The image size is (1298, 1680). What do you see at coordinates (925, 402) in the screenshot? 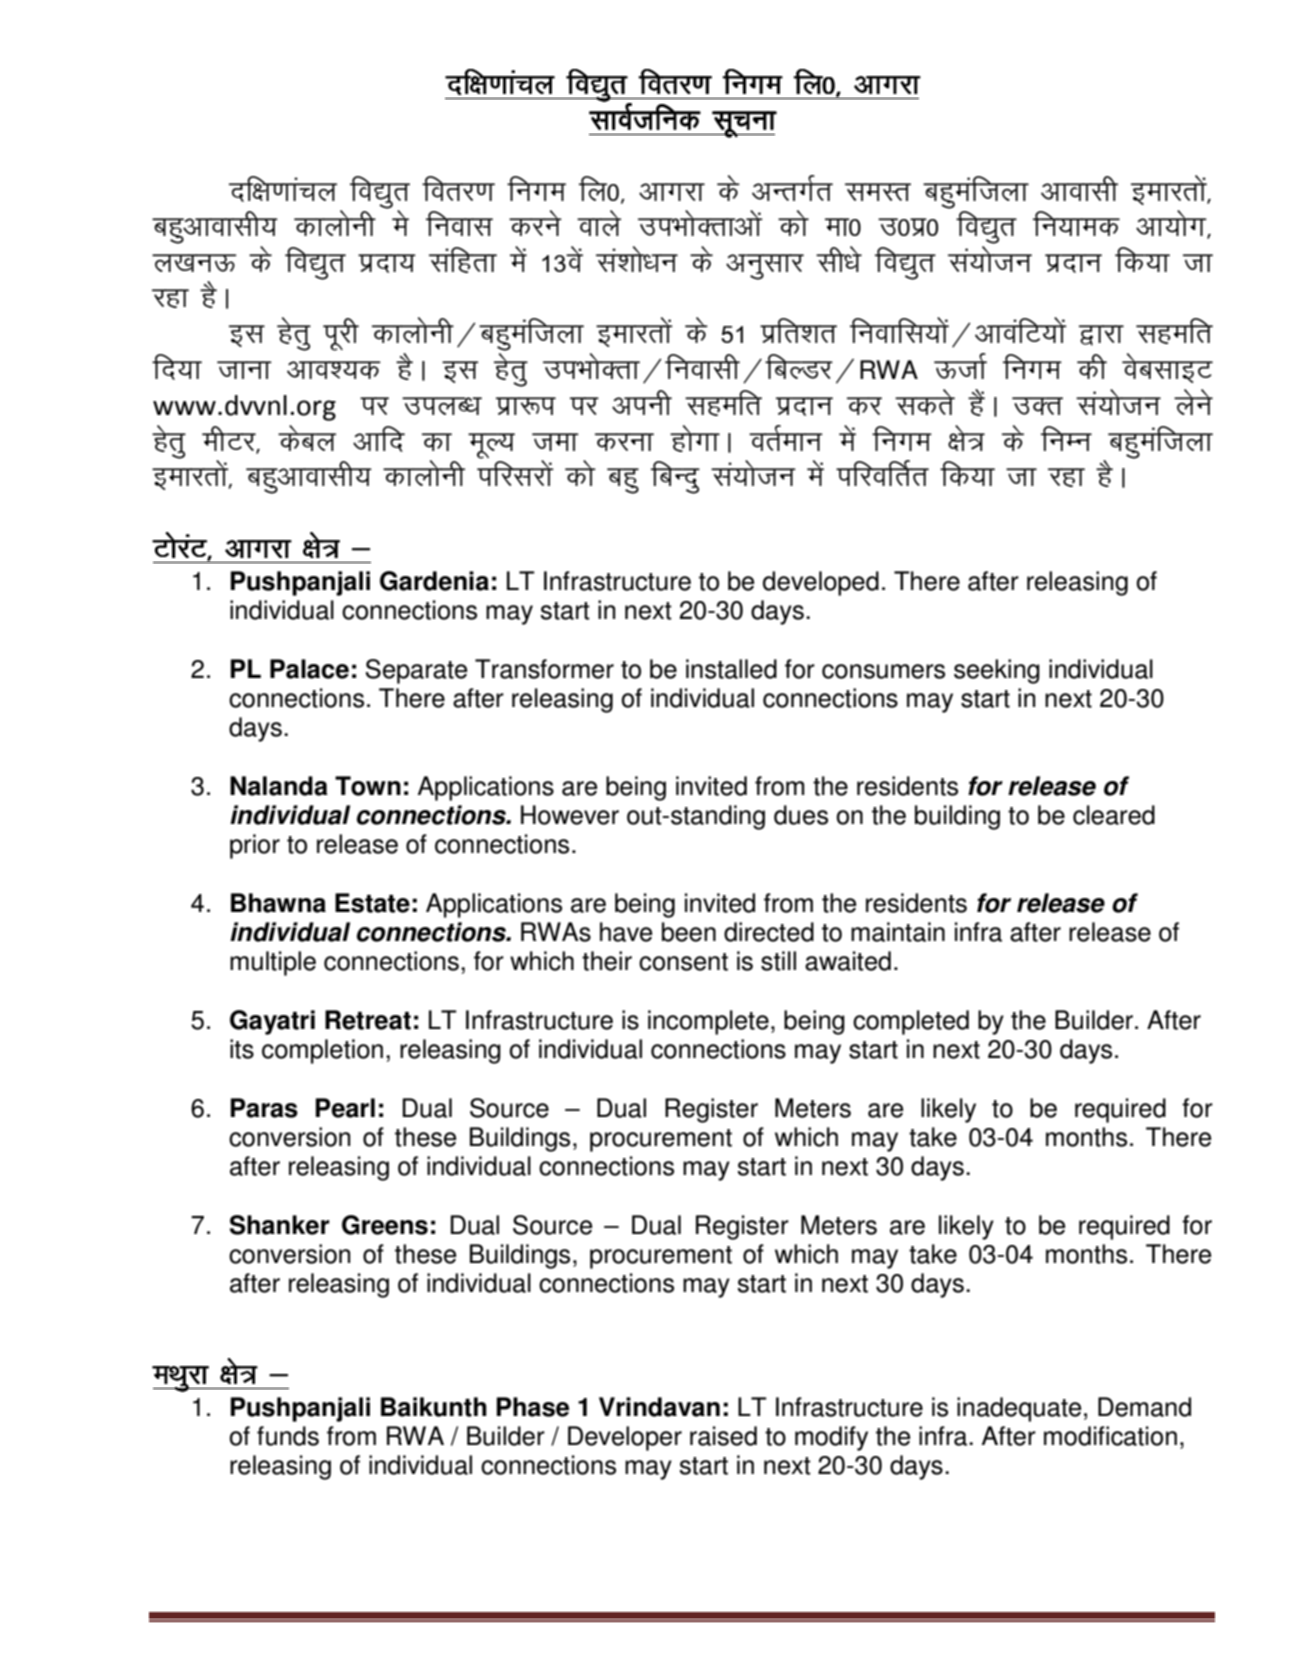
I see `ldrs` at bounding box center [925, 402].
